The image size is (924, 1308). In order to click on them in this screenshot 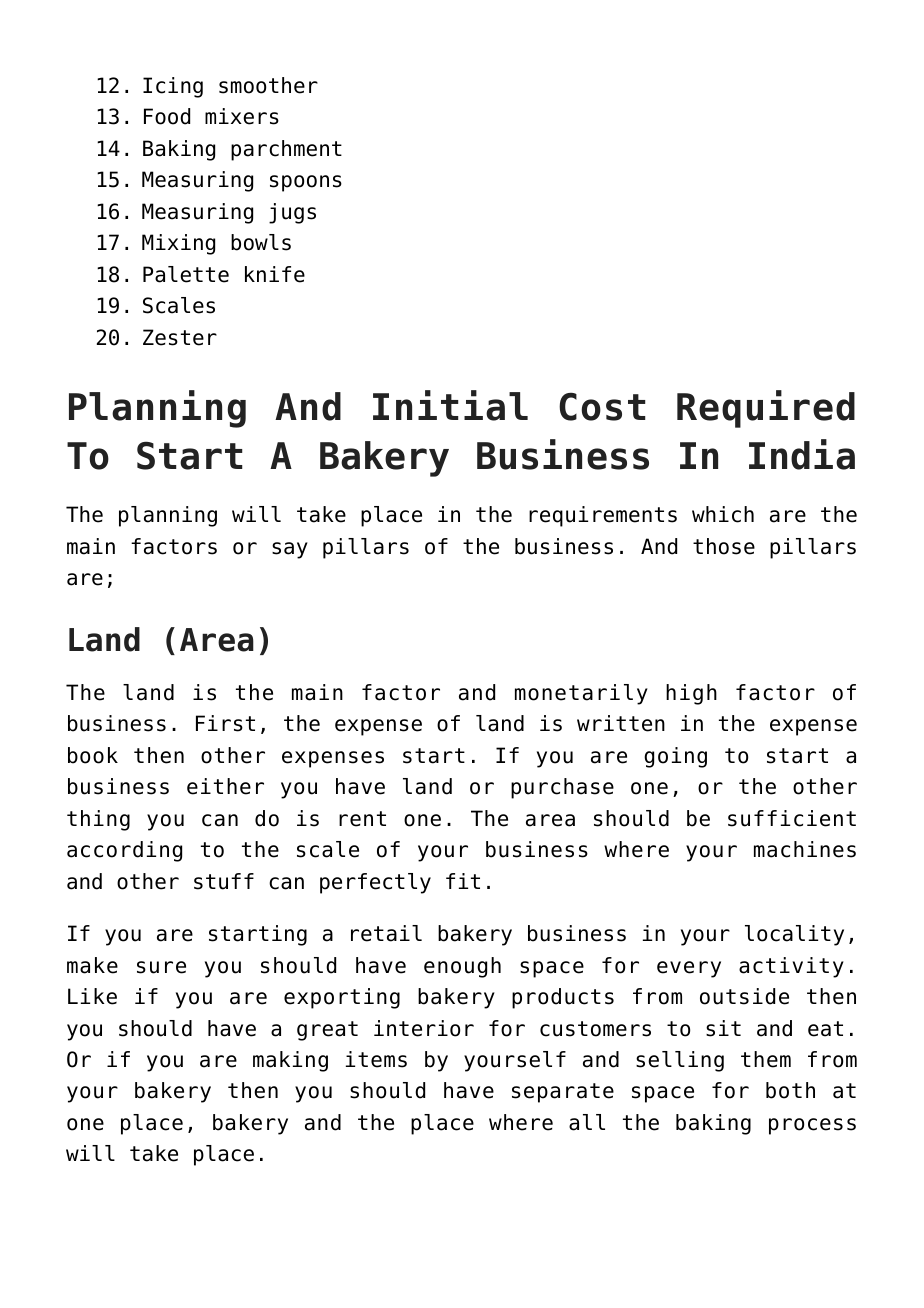, I will do `click(766, 1059)`.
